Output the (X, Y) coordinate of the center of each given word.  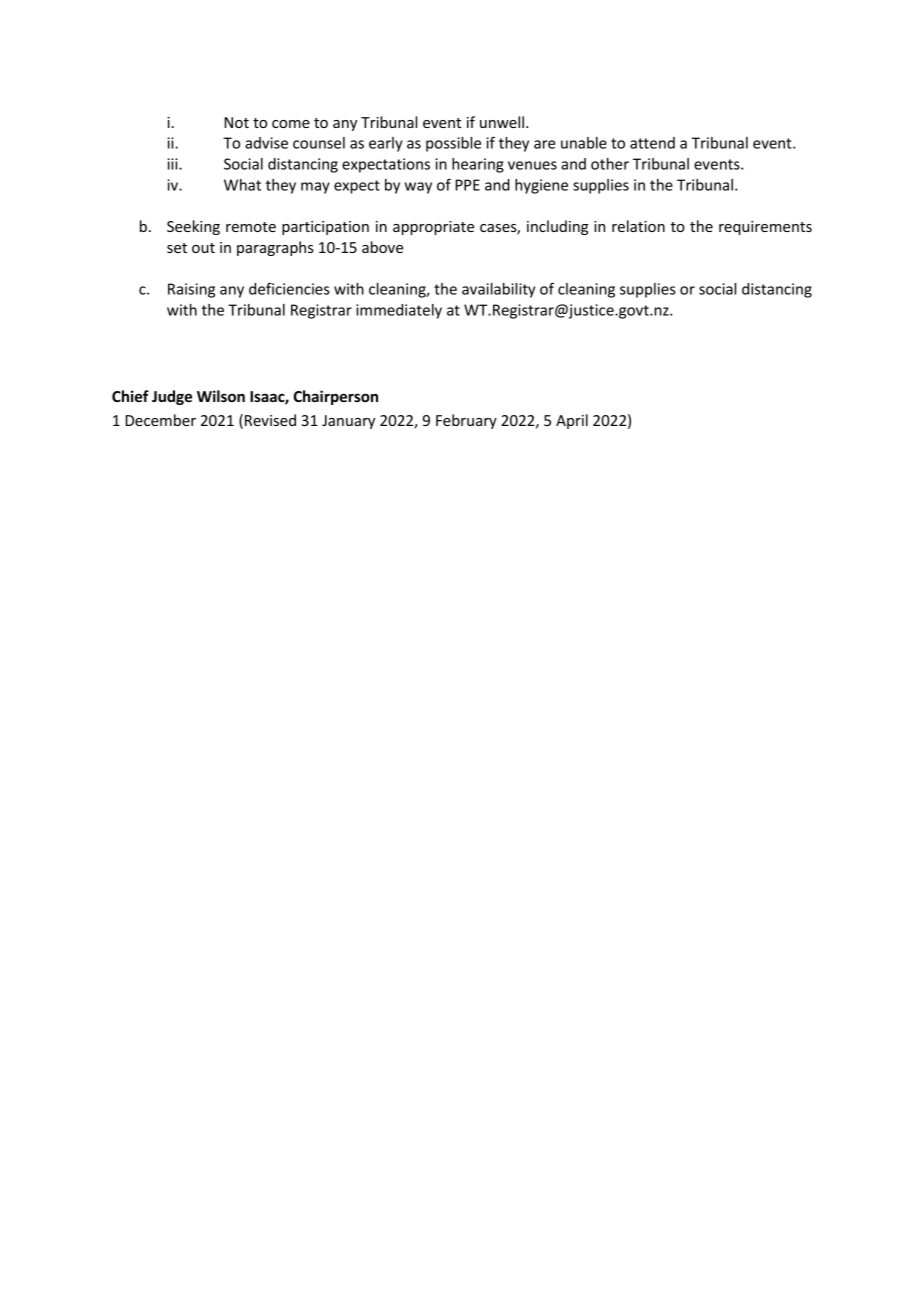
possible (453, 144)
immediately (399, 311)
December (161, 420)
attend (652, 143)
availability (498, 290)
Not (237, 122)
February (466, 421)
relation (638, 226)
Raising (191, 290)
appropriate (433, 228)
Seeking (193, 227)
